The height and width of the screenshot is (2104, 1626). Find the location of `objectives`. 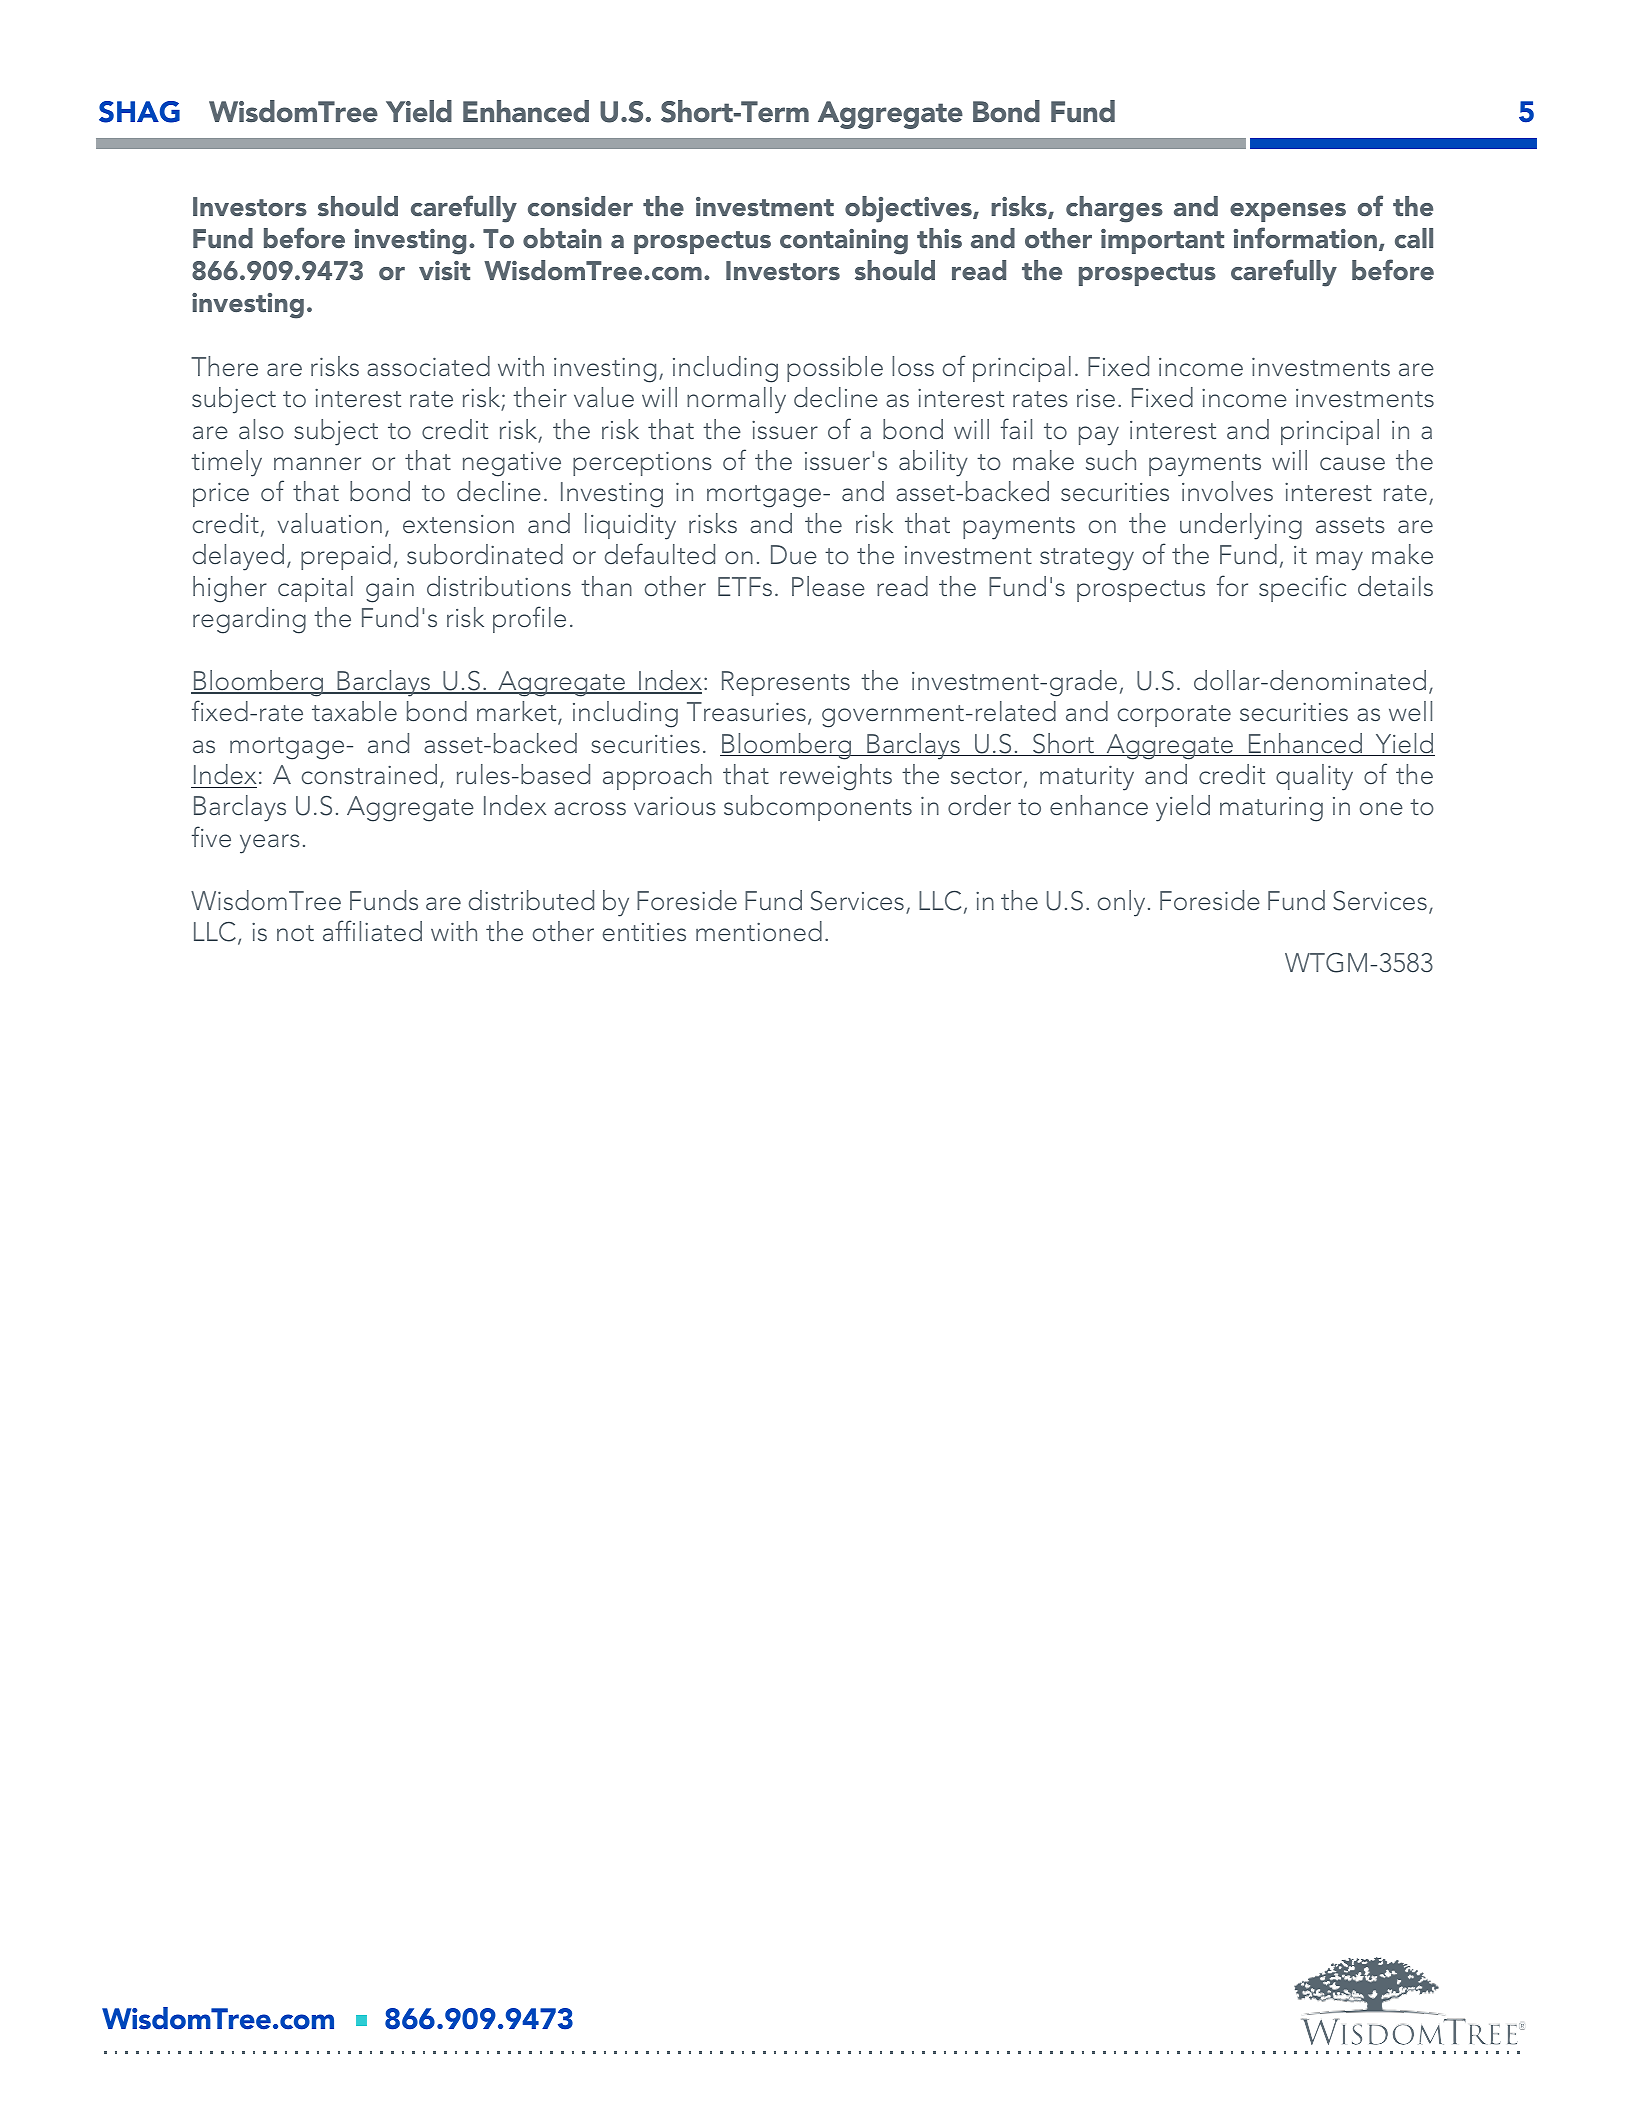

objectives is located at coordinates (909, 209).
